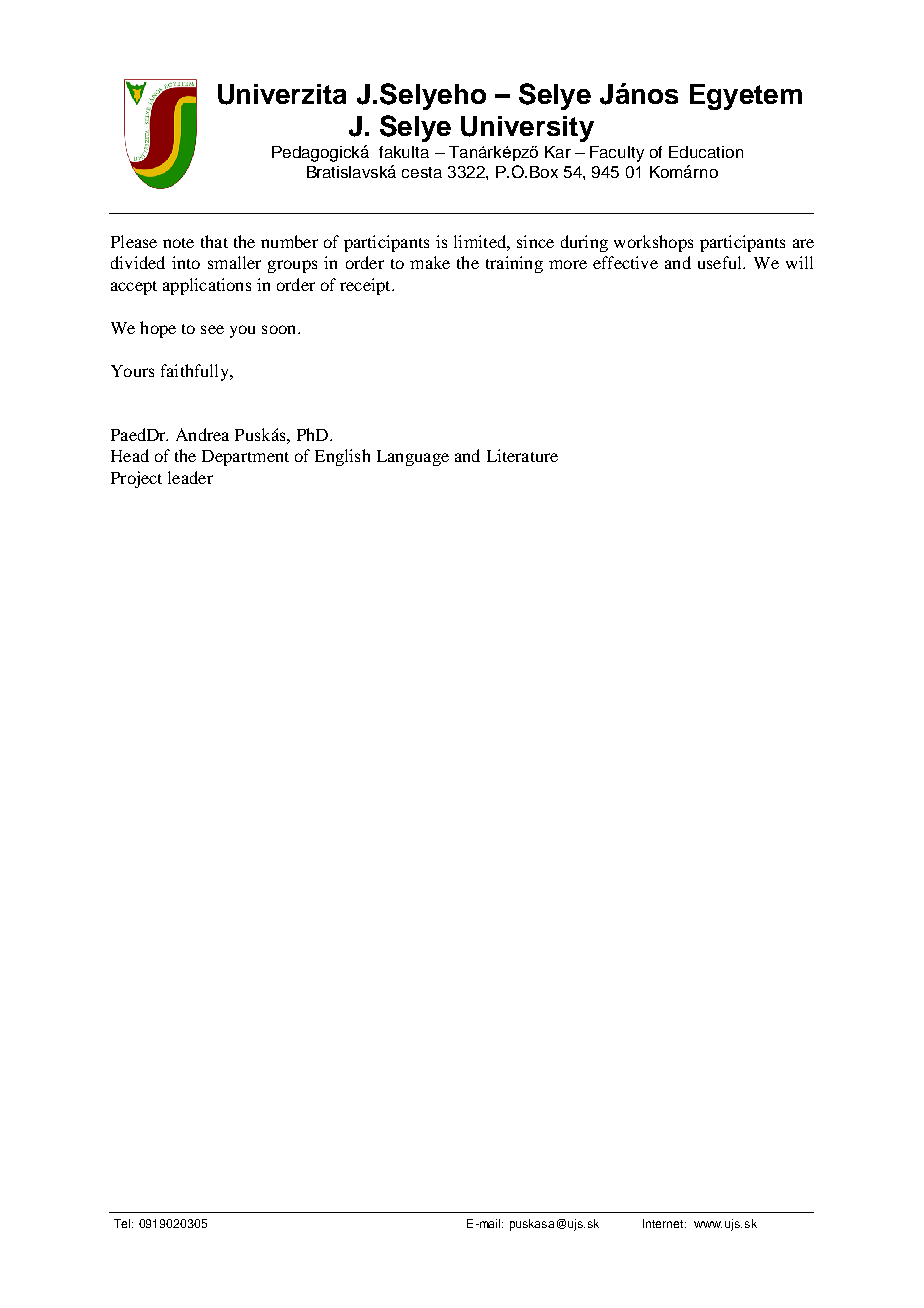  I want to click on University, so click(527, 129).
